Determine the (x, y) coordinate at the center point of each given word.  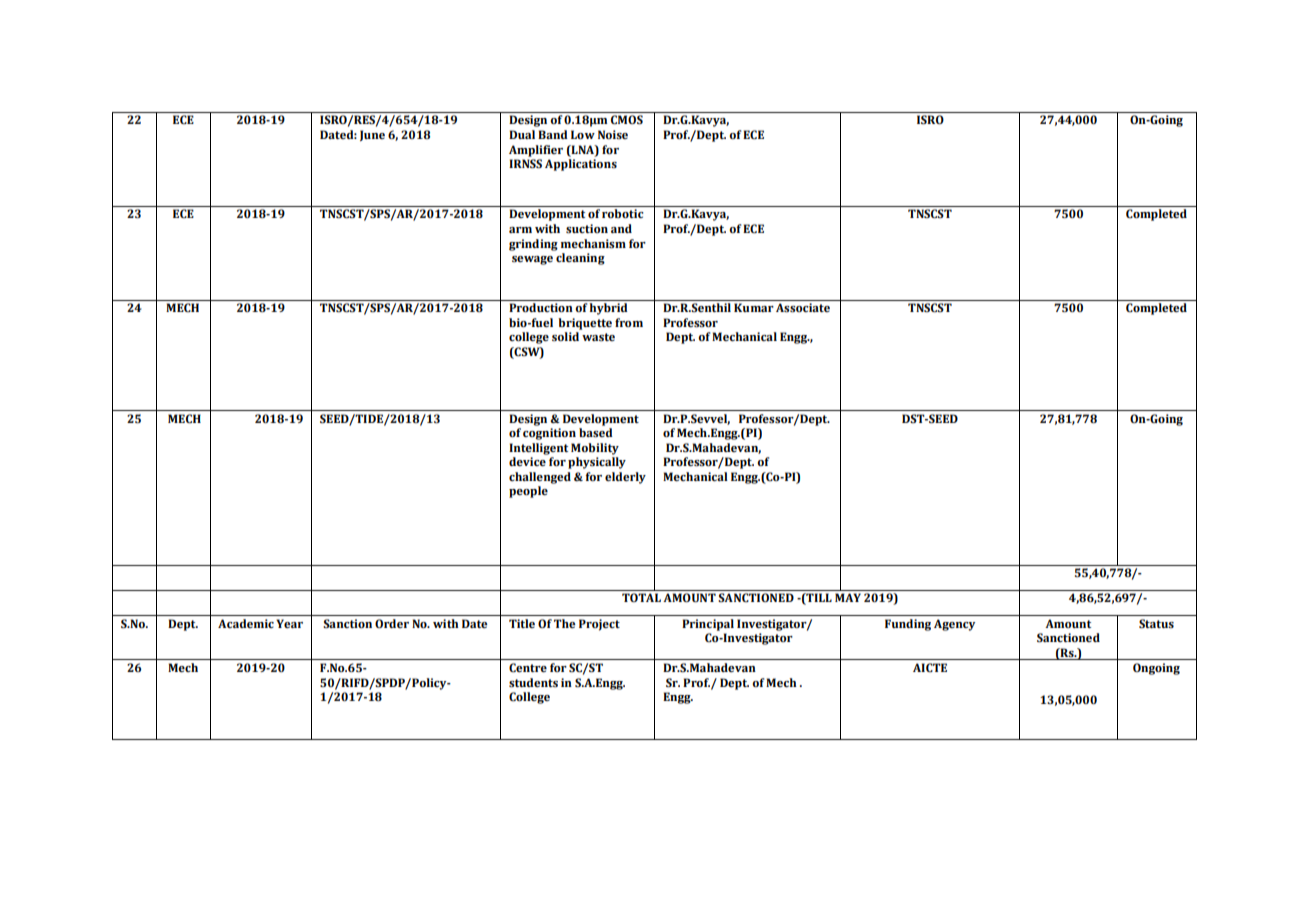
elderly (625, 478)
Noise (613, 134)
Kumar (754, 307)
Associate (803, 308)
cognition (549, 434)
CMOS (627, 120)
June (372, 135)
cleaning (580, 259)
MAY (848, 597)
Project (599, 625)
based (596, 433)
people (528, 492)
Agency (954, 625)
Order (392, 623)
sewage (532, 260)
